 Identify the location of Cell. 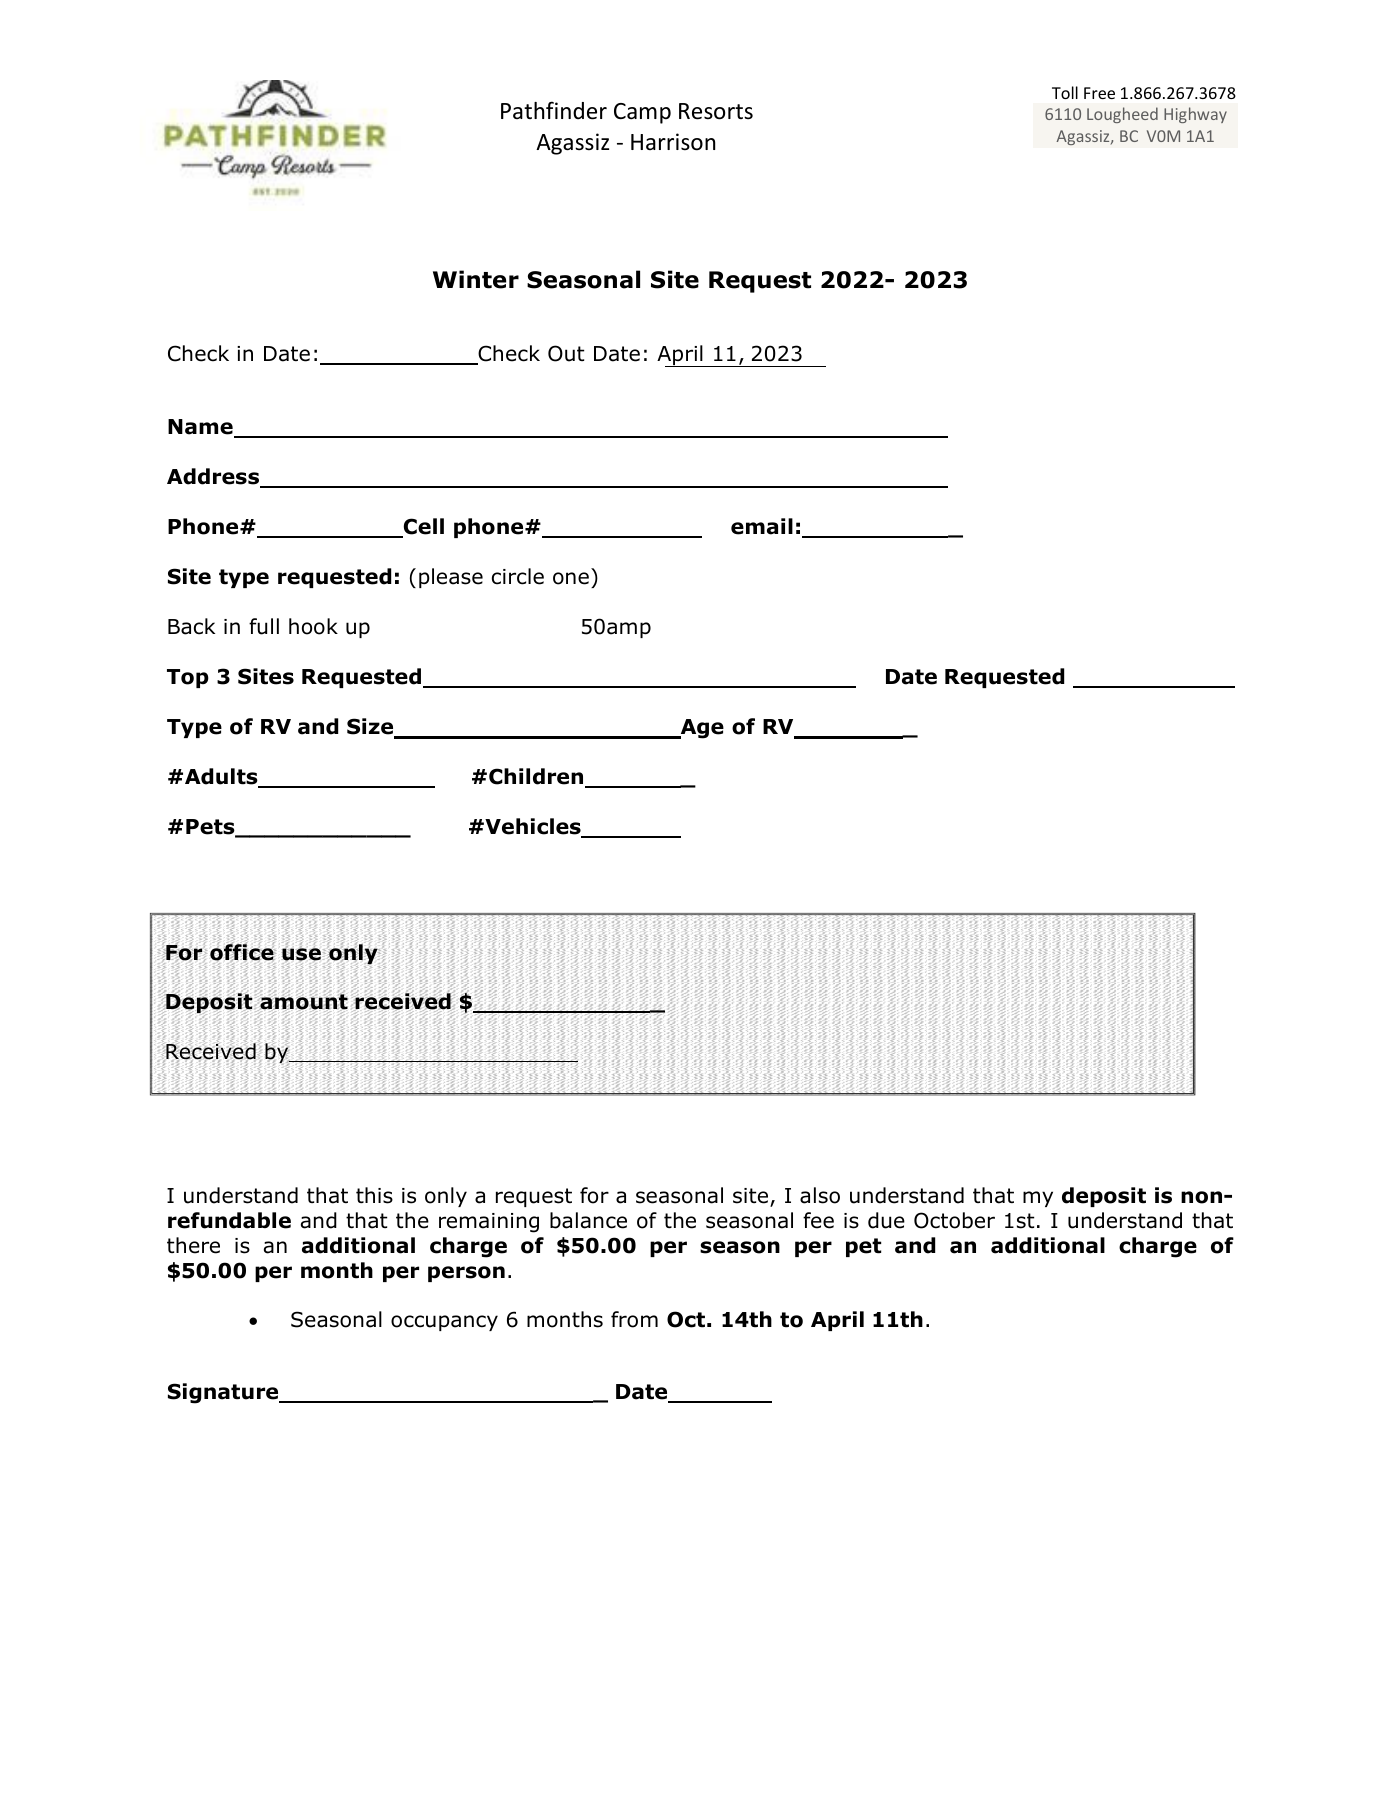
(423, 527).
